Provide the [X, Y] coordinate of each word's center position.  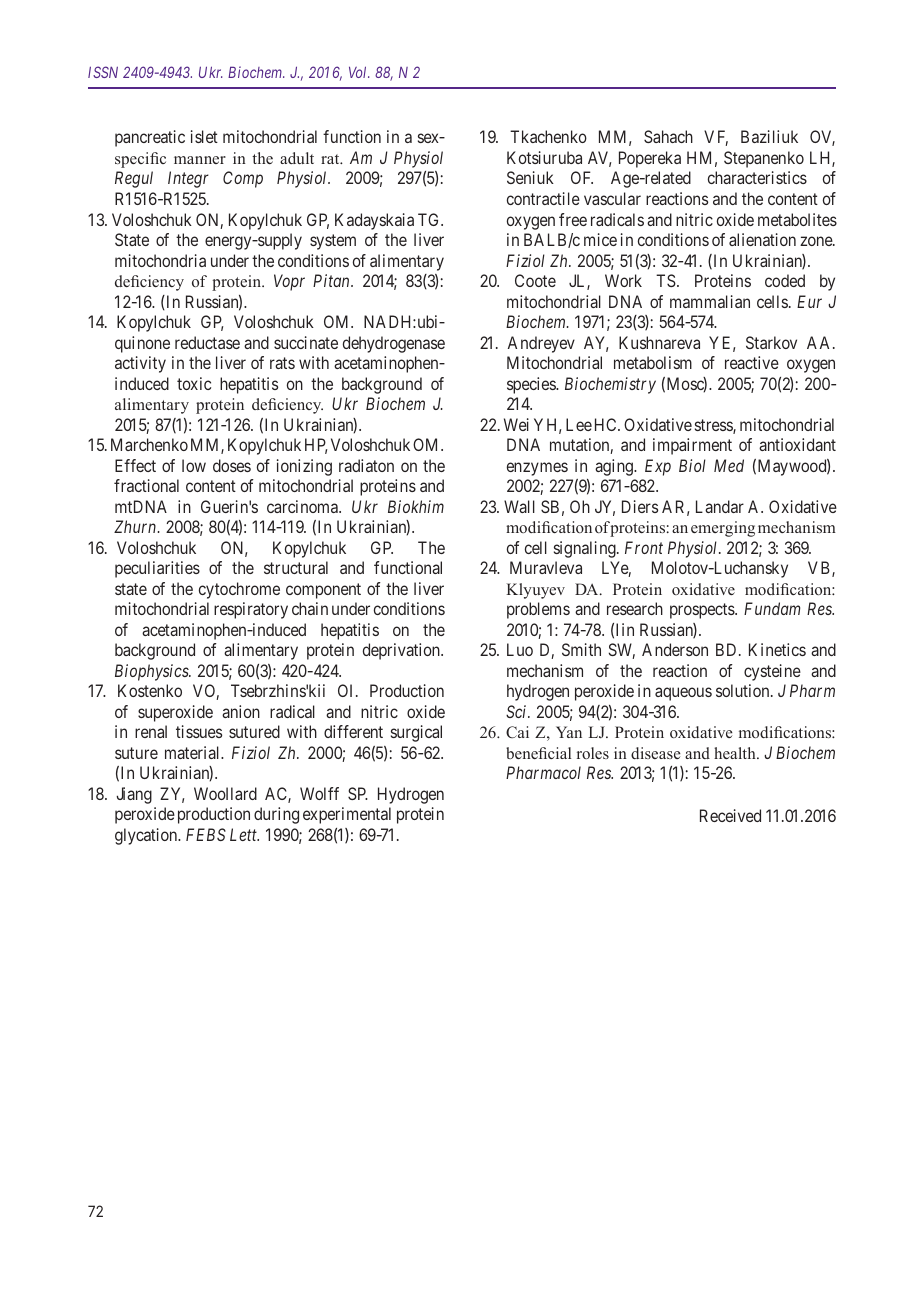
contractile [543, 198]
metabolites [797, 219]
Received [730, 815]
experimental [347, 815]
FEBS [206, 834]
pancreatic [150, 138]
